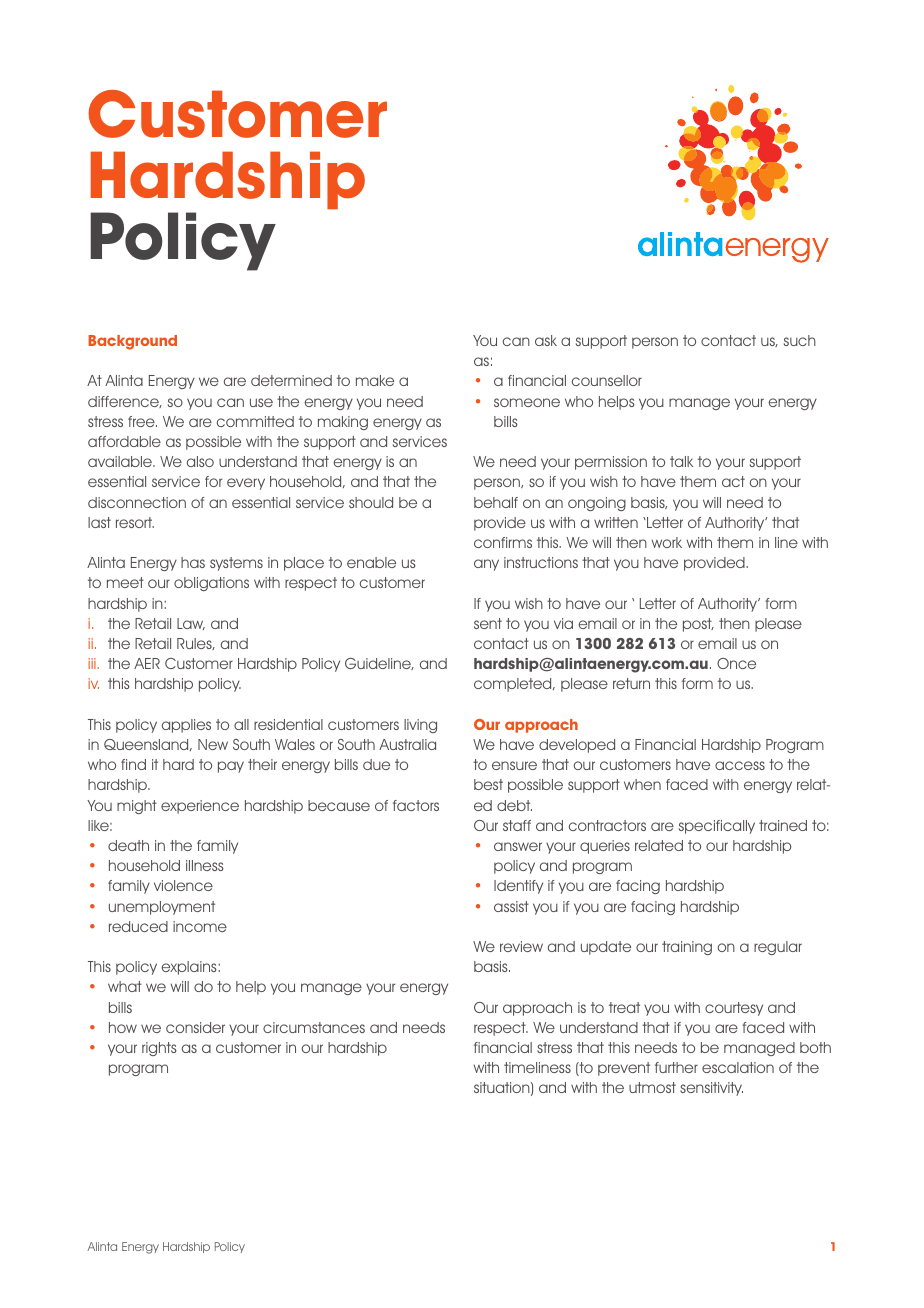 Image resolution: width=924 pixels, height=1308 pixels. I want to click on work, so click(667, 542).
